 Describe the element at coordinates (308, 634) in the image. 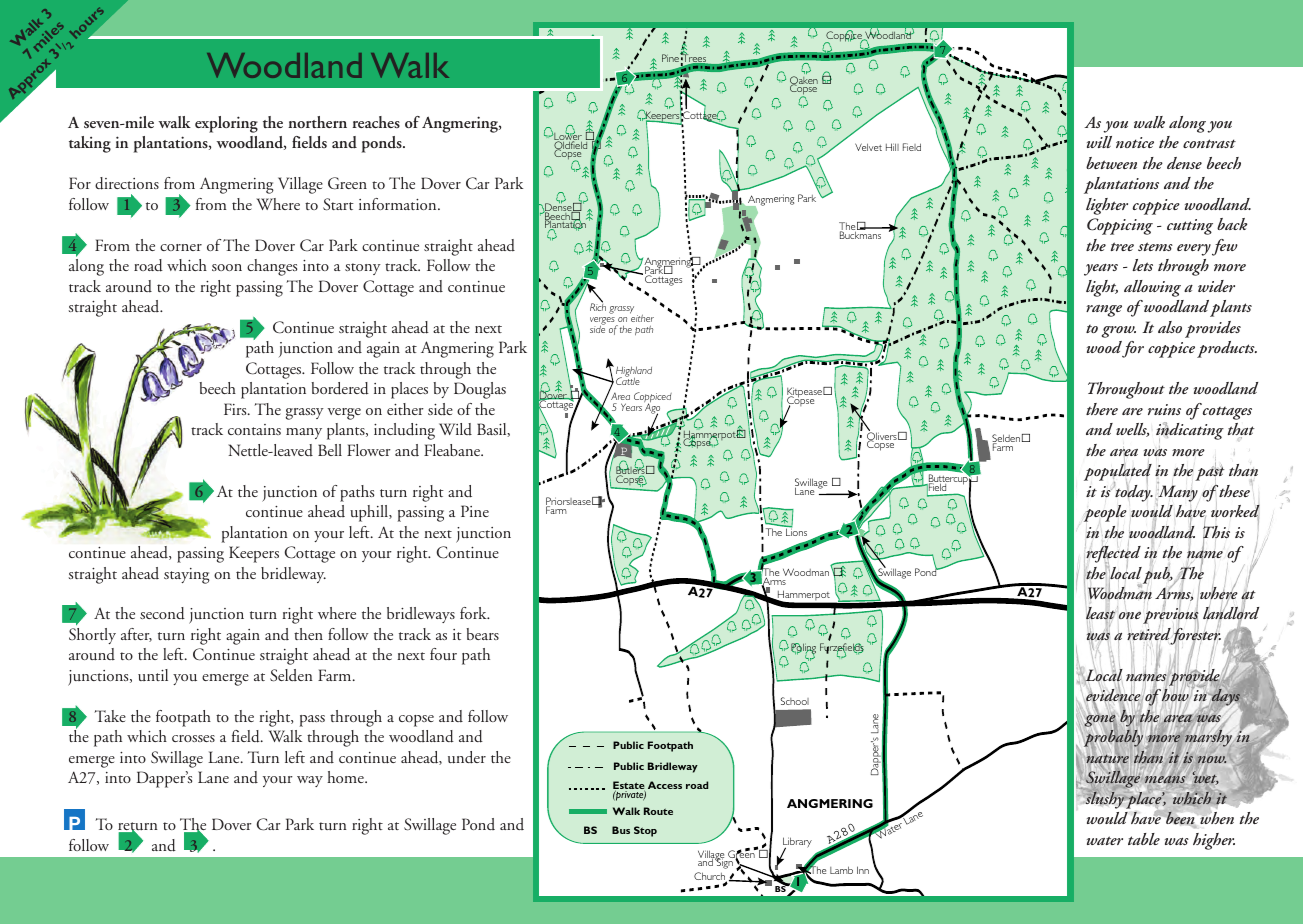

I see `then` at that location.
